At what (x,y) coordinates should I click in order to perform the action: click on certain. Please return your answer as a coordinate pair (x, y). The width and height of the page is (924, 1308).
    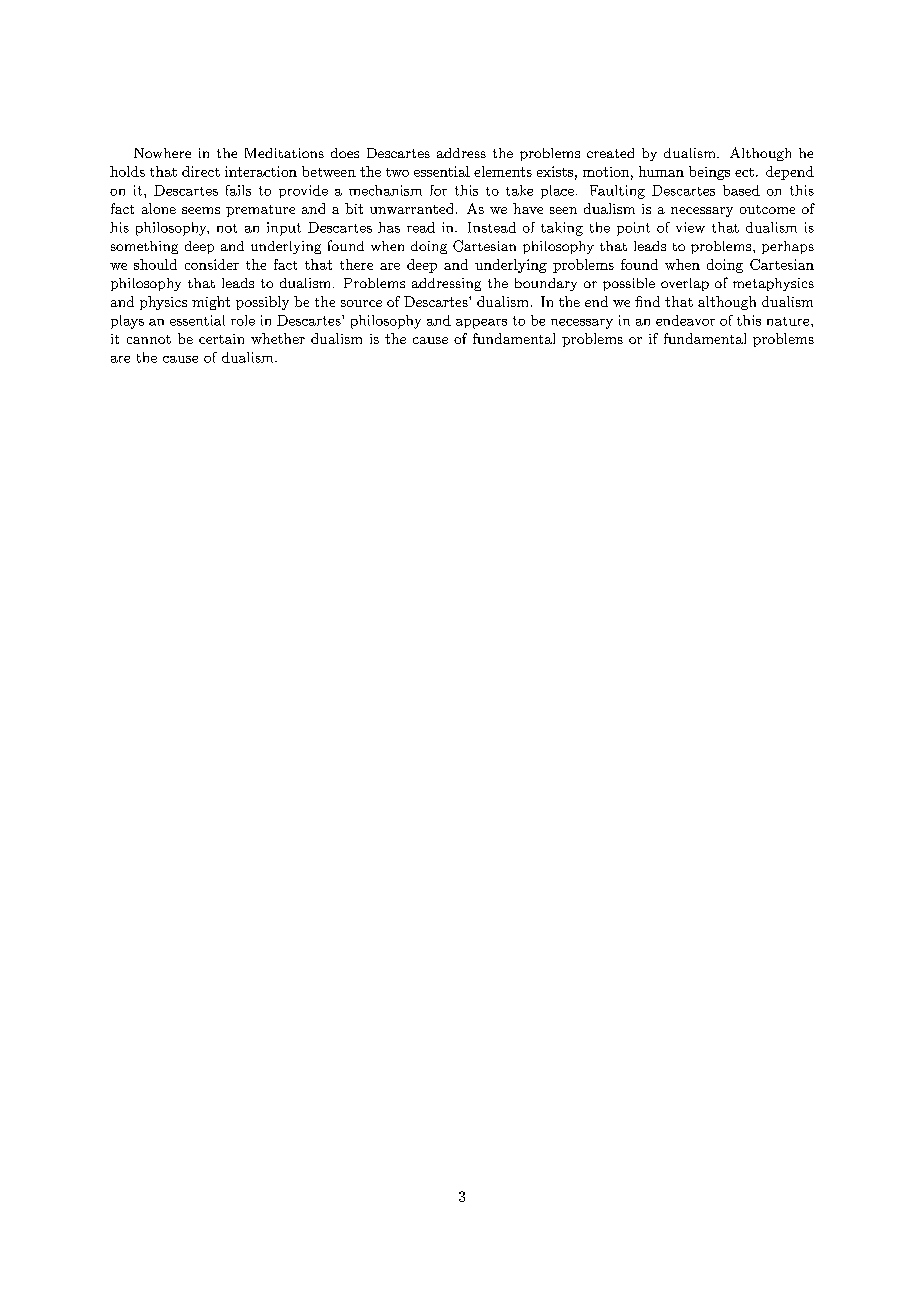
    Looking at the image, I should click on (221, 339).
